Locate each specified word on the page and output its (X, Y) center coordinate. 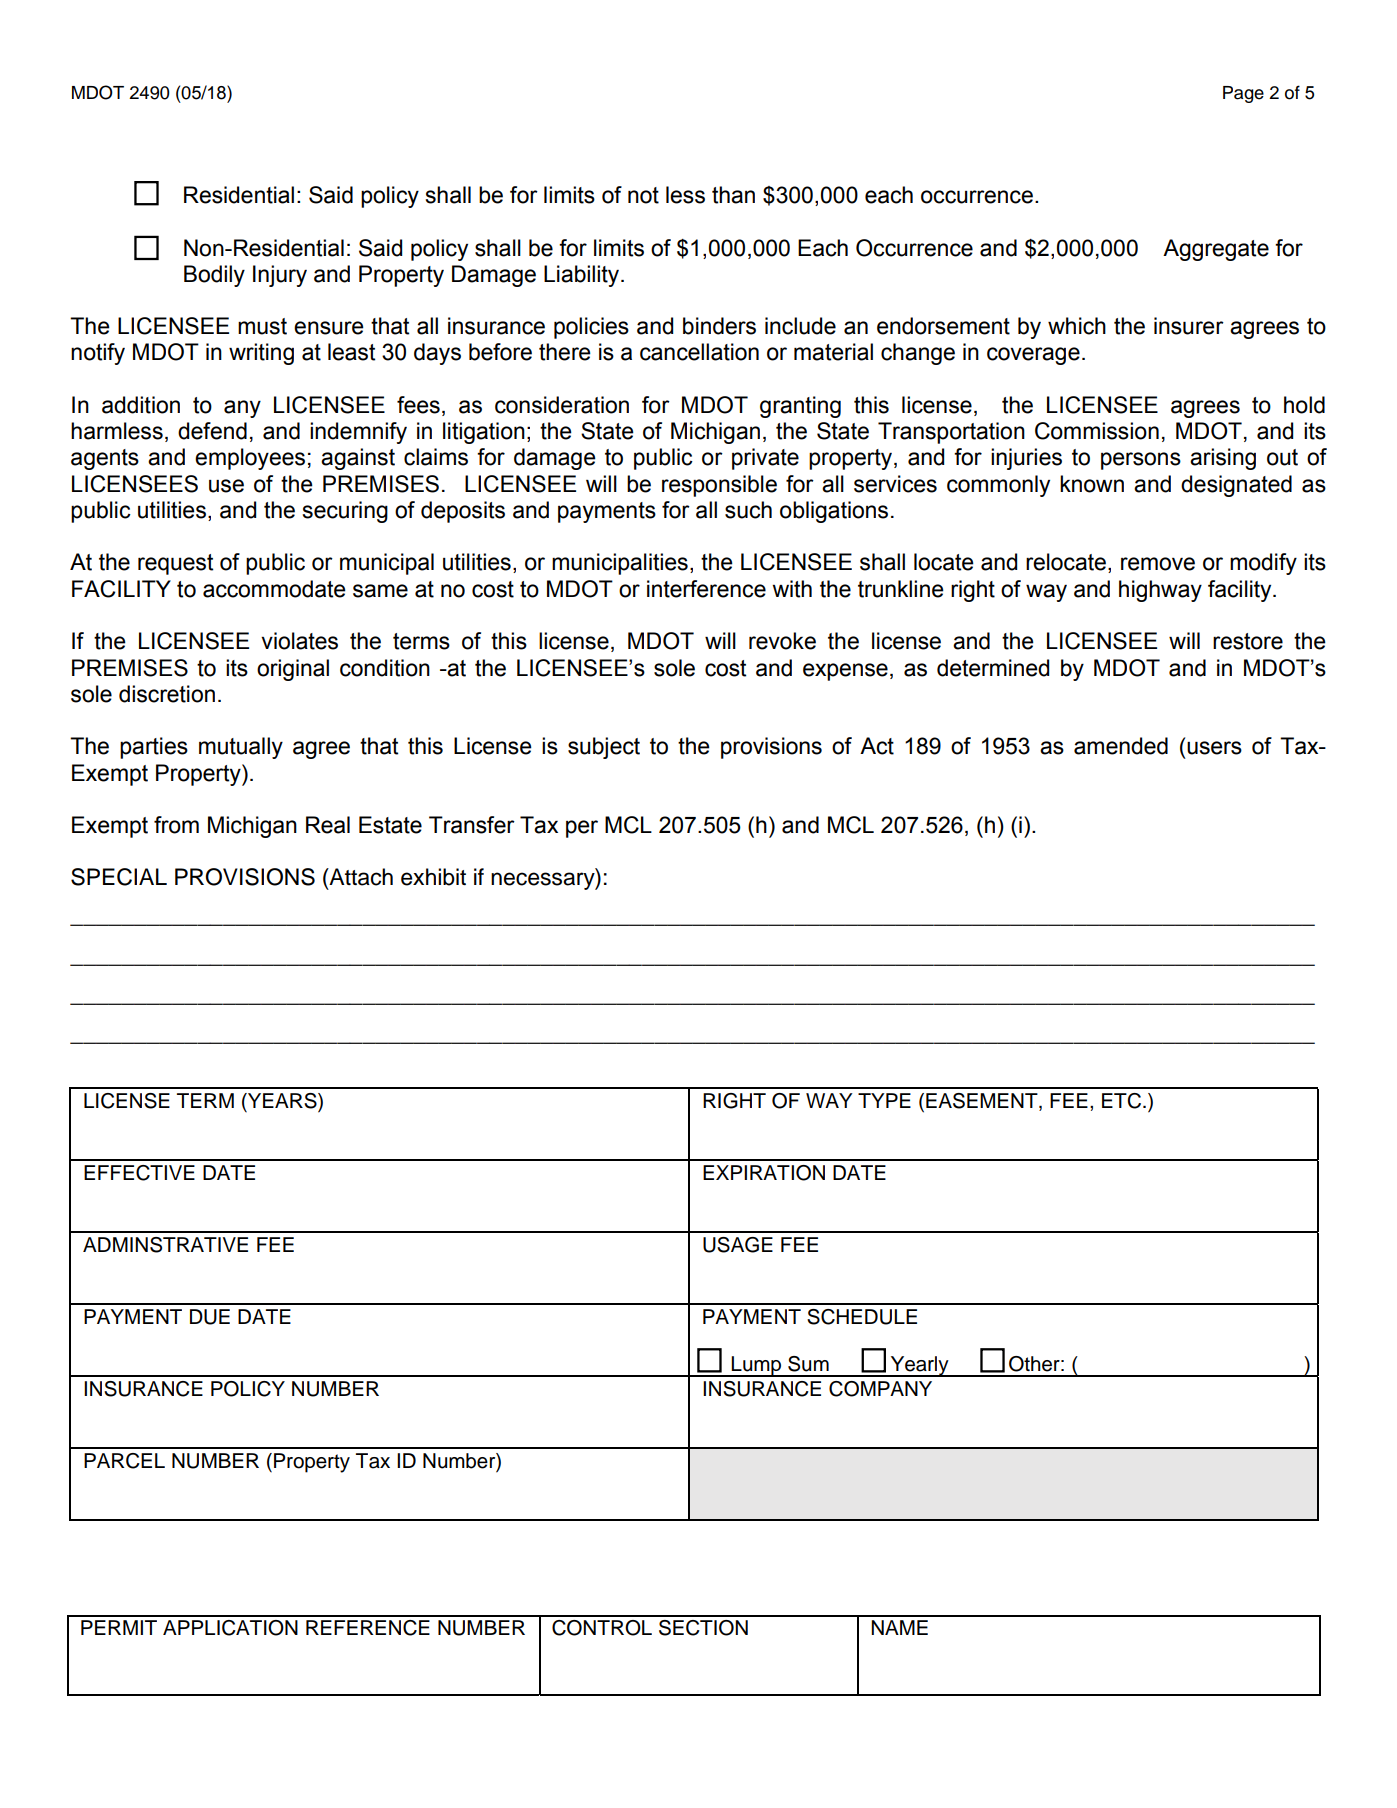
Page (1243, 94)
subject (604, 748)
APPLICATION (230, 1628)
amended (1121, 746)
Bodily (214, 276)
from (176, 825)
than (733, 195)
